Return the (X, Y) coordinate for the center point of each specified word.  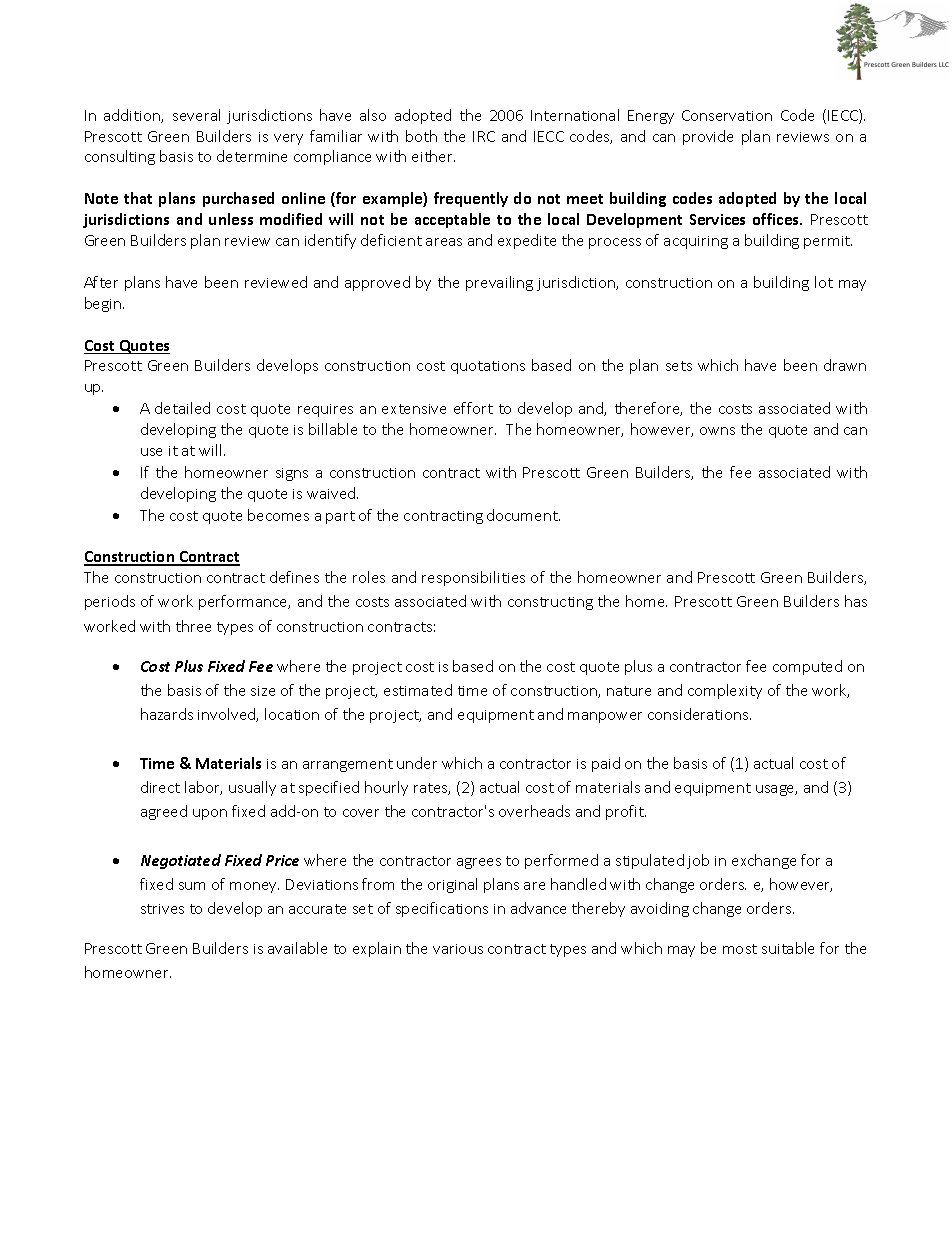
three (193, 626)
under (417, 763)
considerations (699, 714)
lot (824, 282)
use (151, 452)
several (196, 115)
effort (473, 408)
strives (162, 909)
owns (717, 431)
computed (807, 667)
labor (203, 788)
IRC (484, 136)
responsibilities (473, 578)
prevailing (499, 283)
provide (708, 137)
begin (104, 304)
